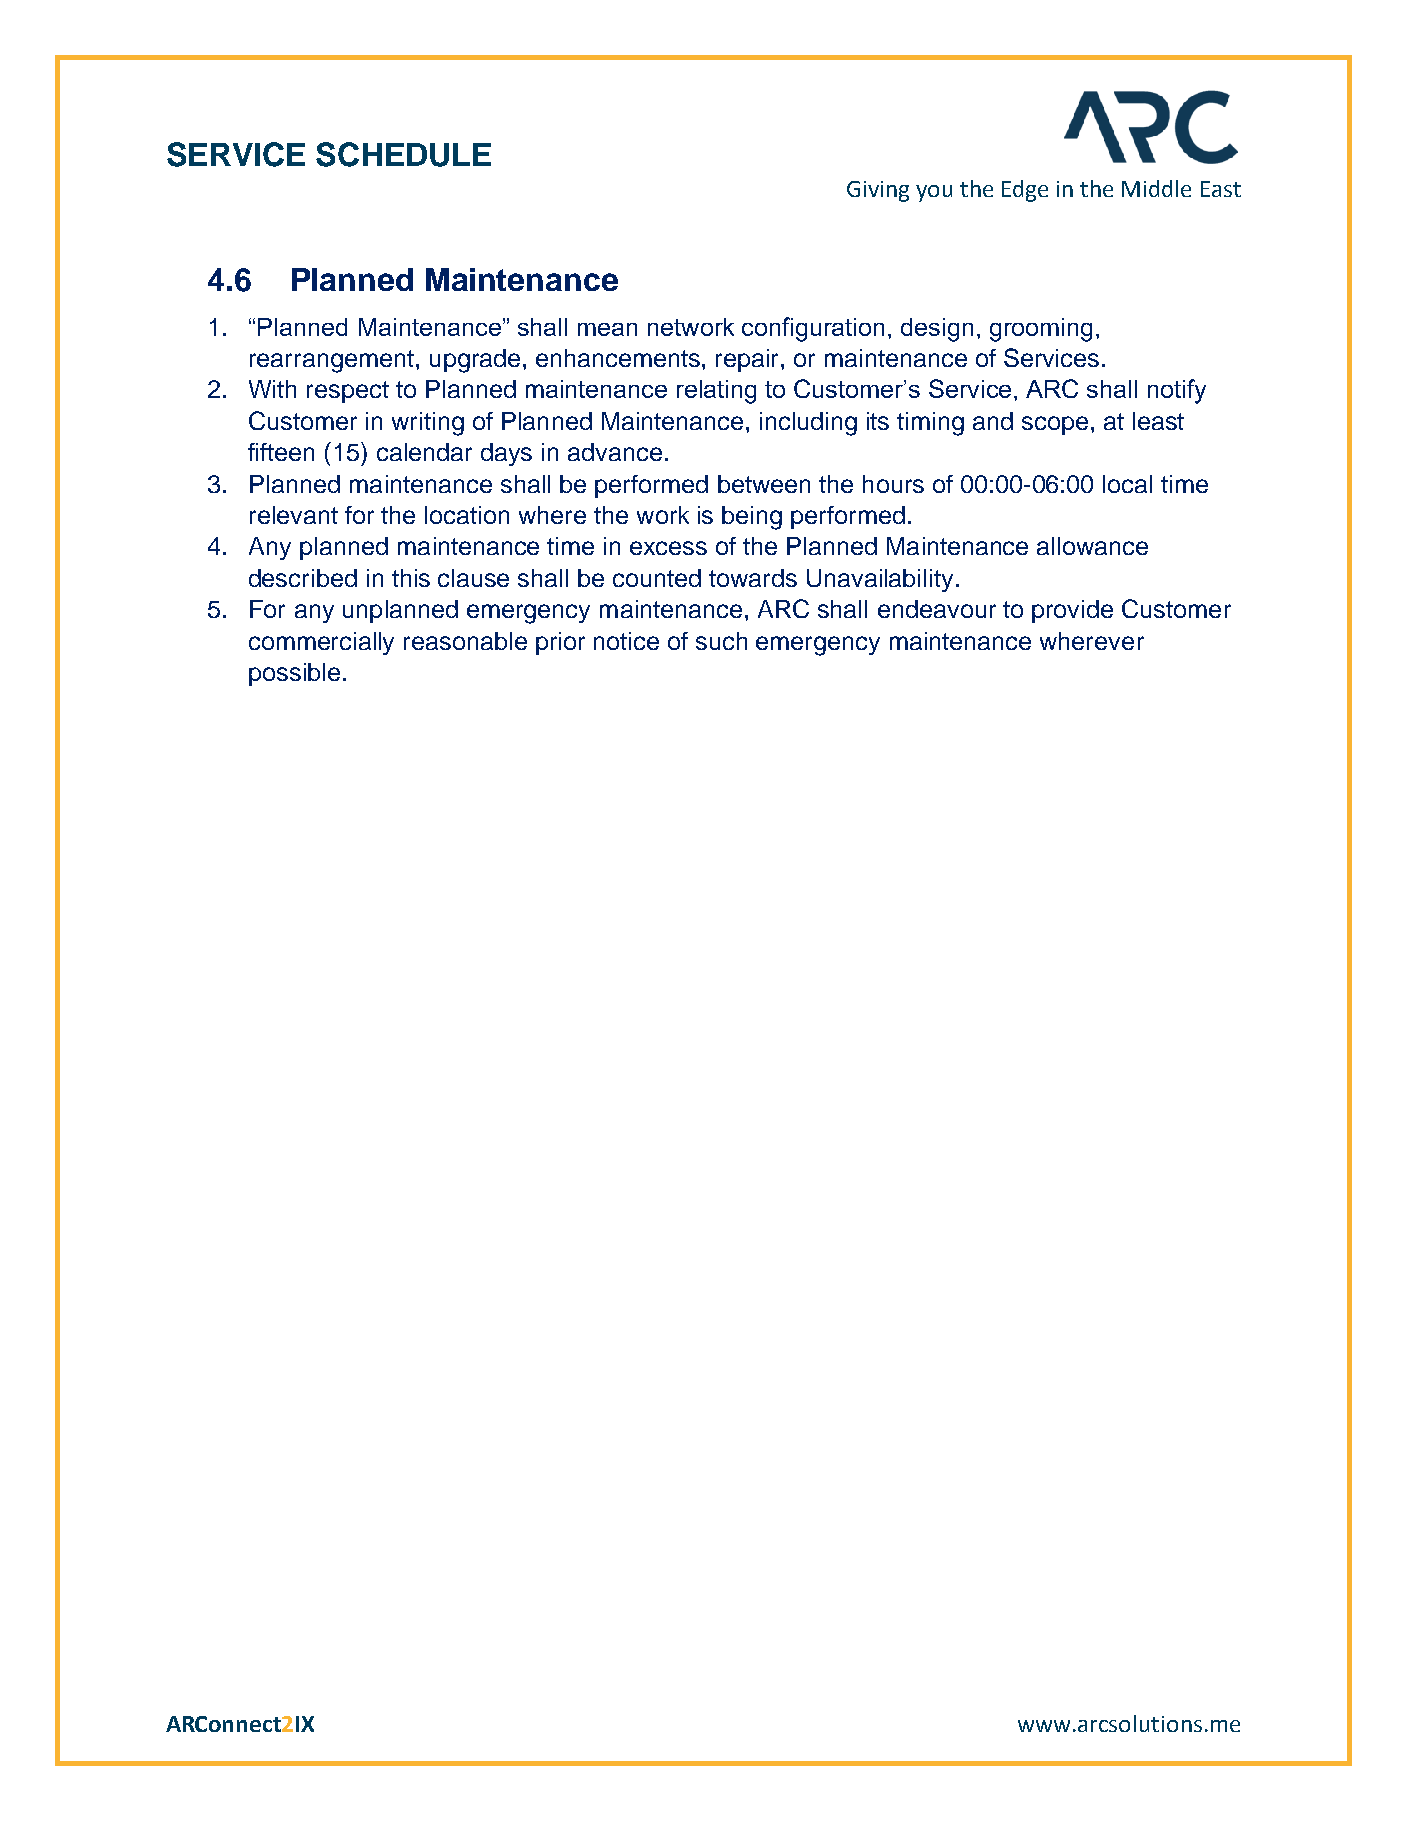 This page has height=1821, width=1407. Describe the element at coordinates (764, 484) in the page. I see `between` at that location.
